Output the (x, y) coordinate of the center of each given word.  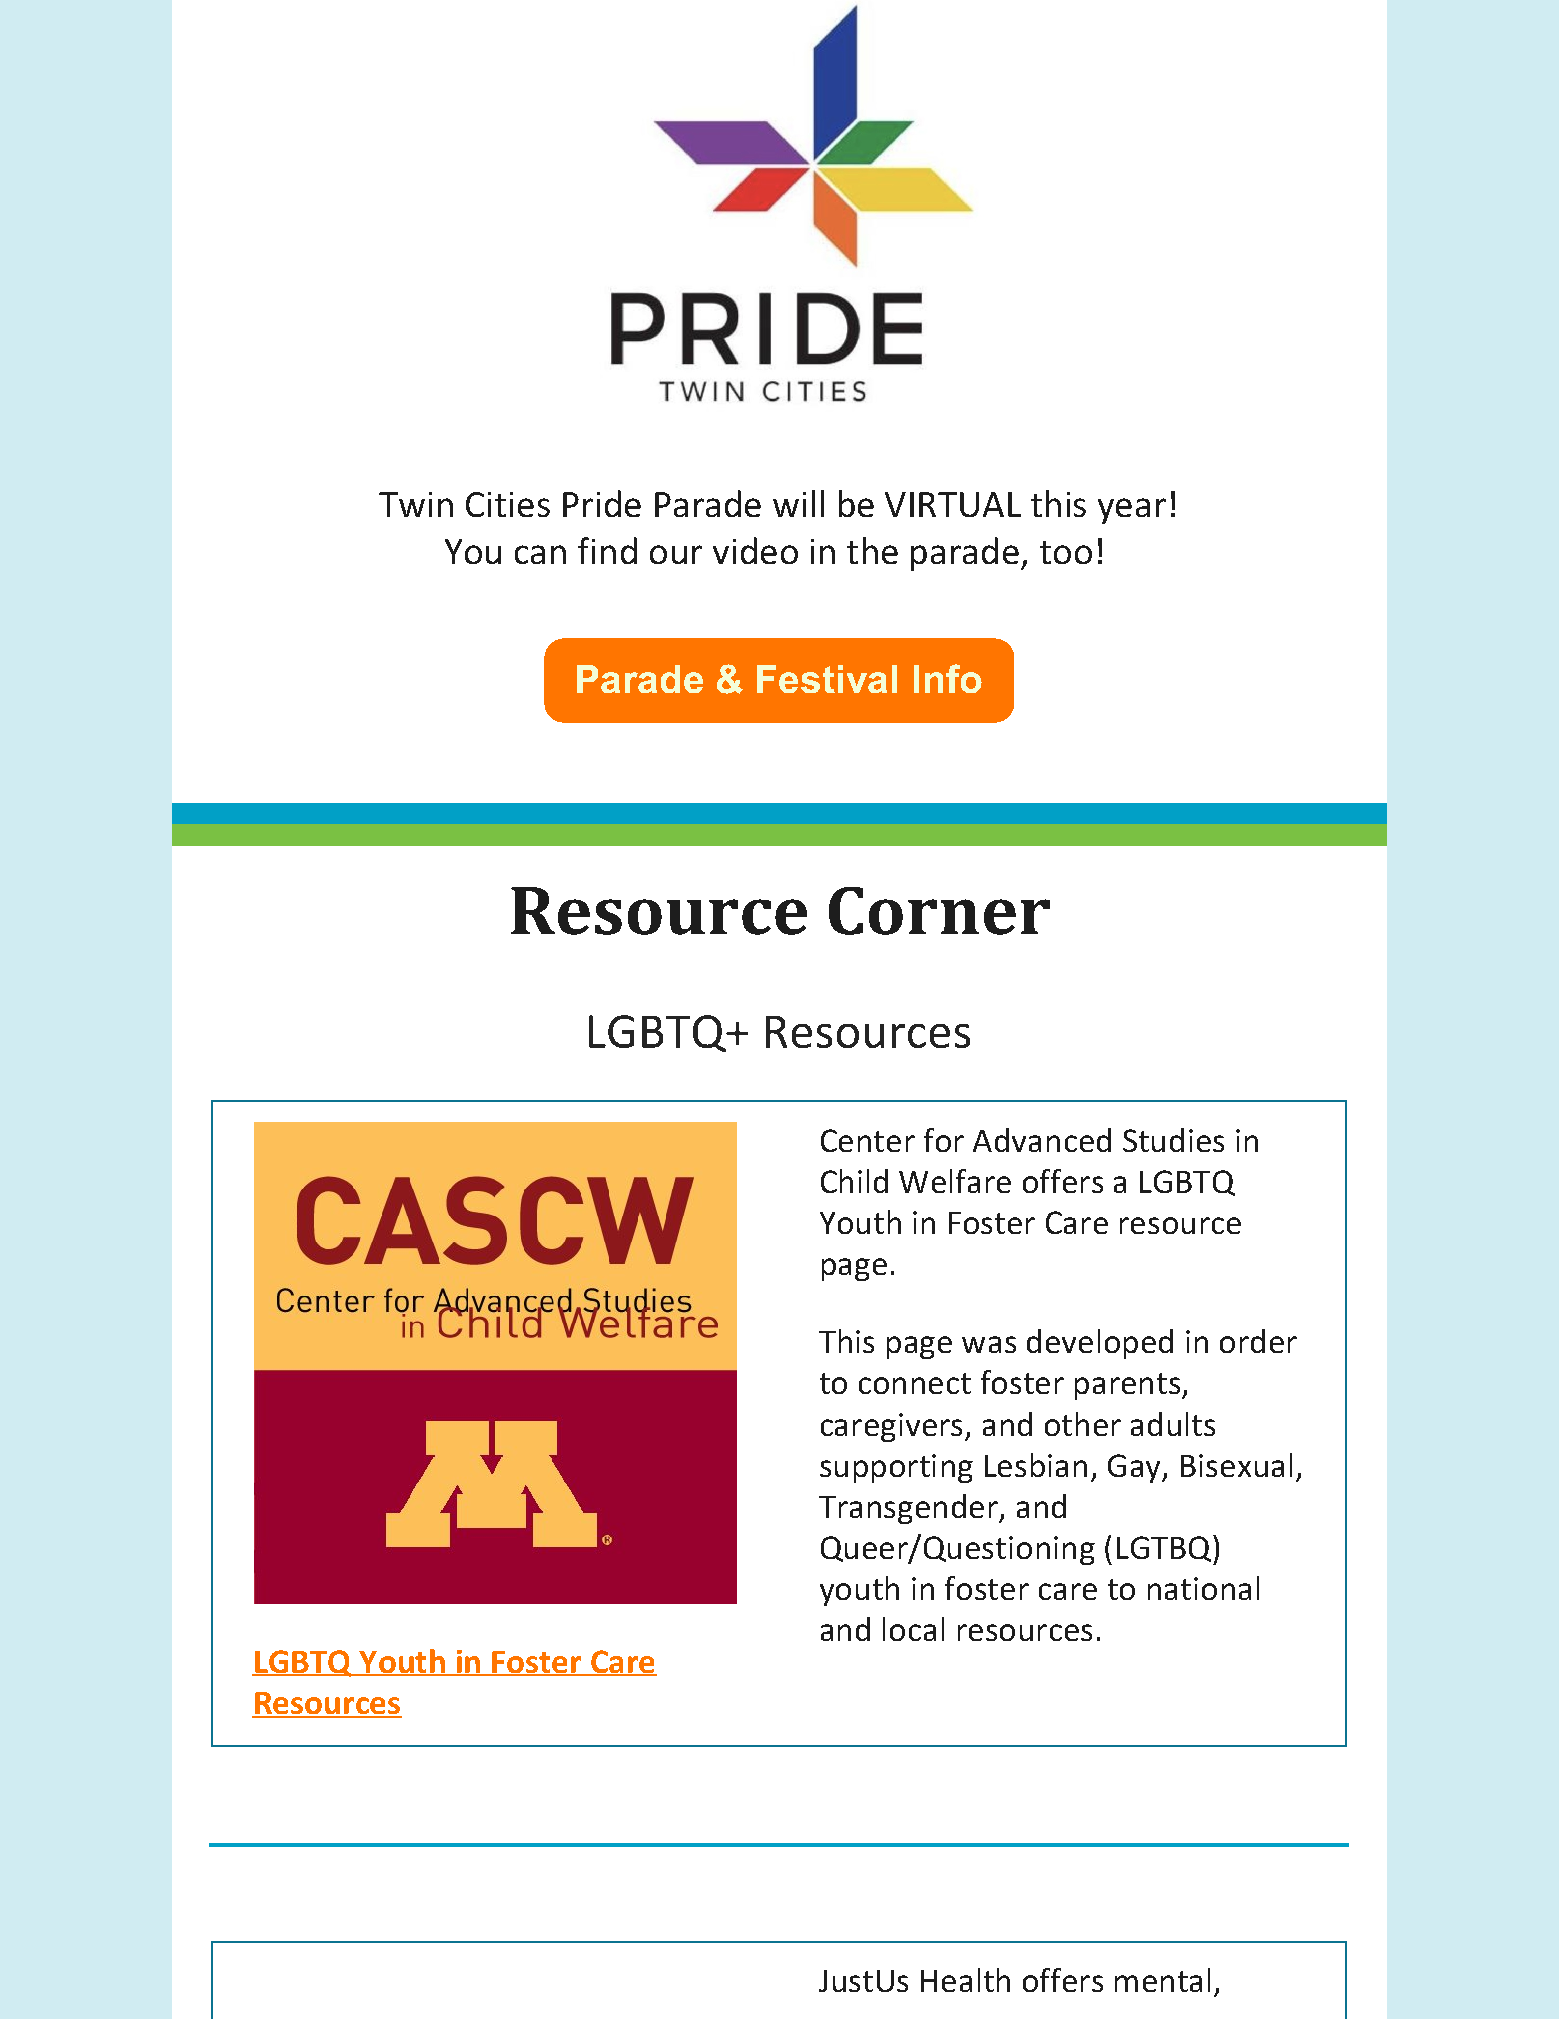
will (798, 503)
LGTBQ (1165, 1550)
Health (965, 1980)
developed (1100, 1344)
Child (854, 1181)
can (540, 554)
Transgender (909, 1509)
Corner (939, 911)
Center (868, 1140)
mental (1162, 1980)
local (913, 1629)
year (1132, 511)
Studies (1173, 1140)
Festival (827, 679)
